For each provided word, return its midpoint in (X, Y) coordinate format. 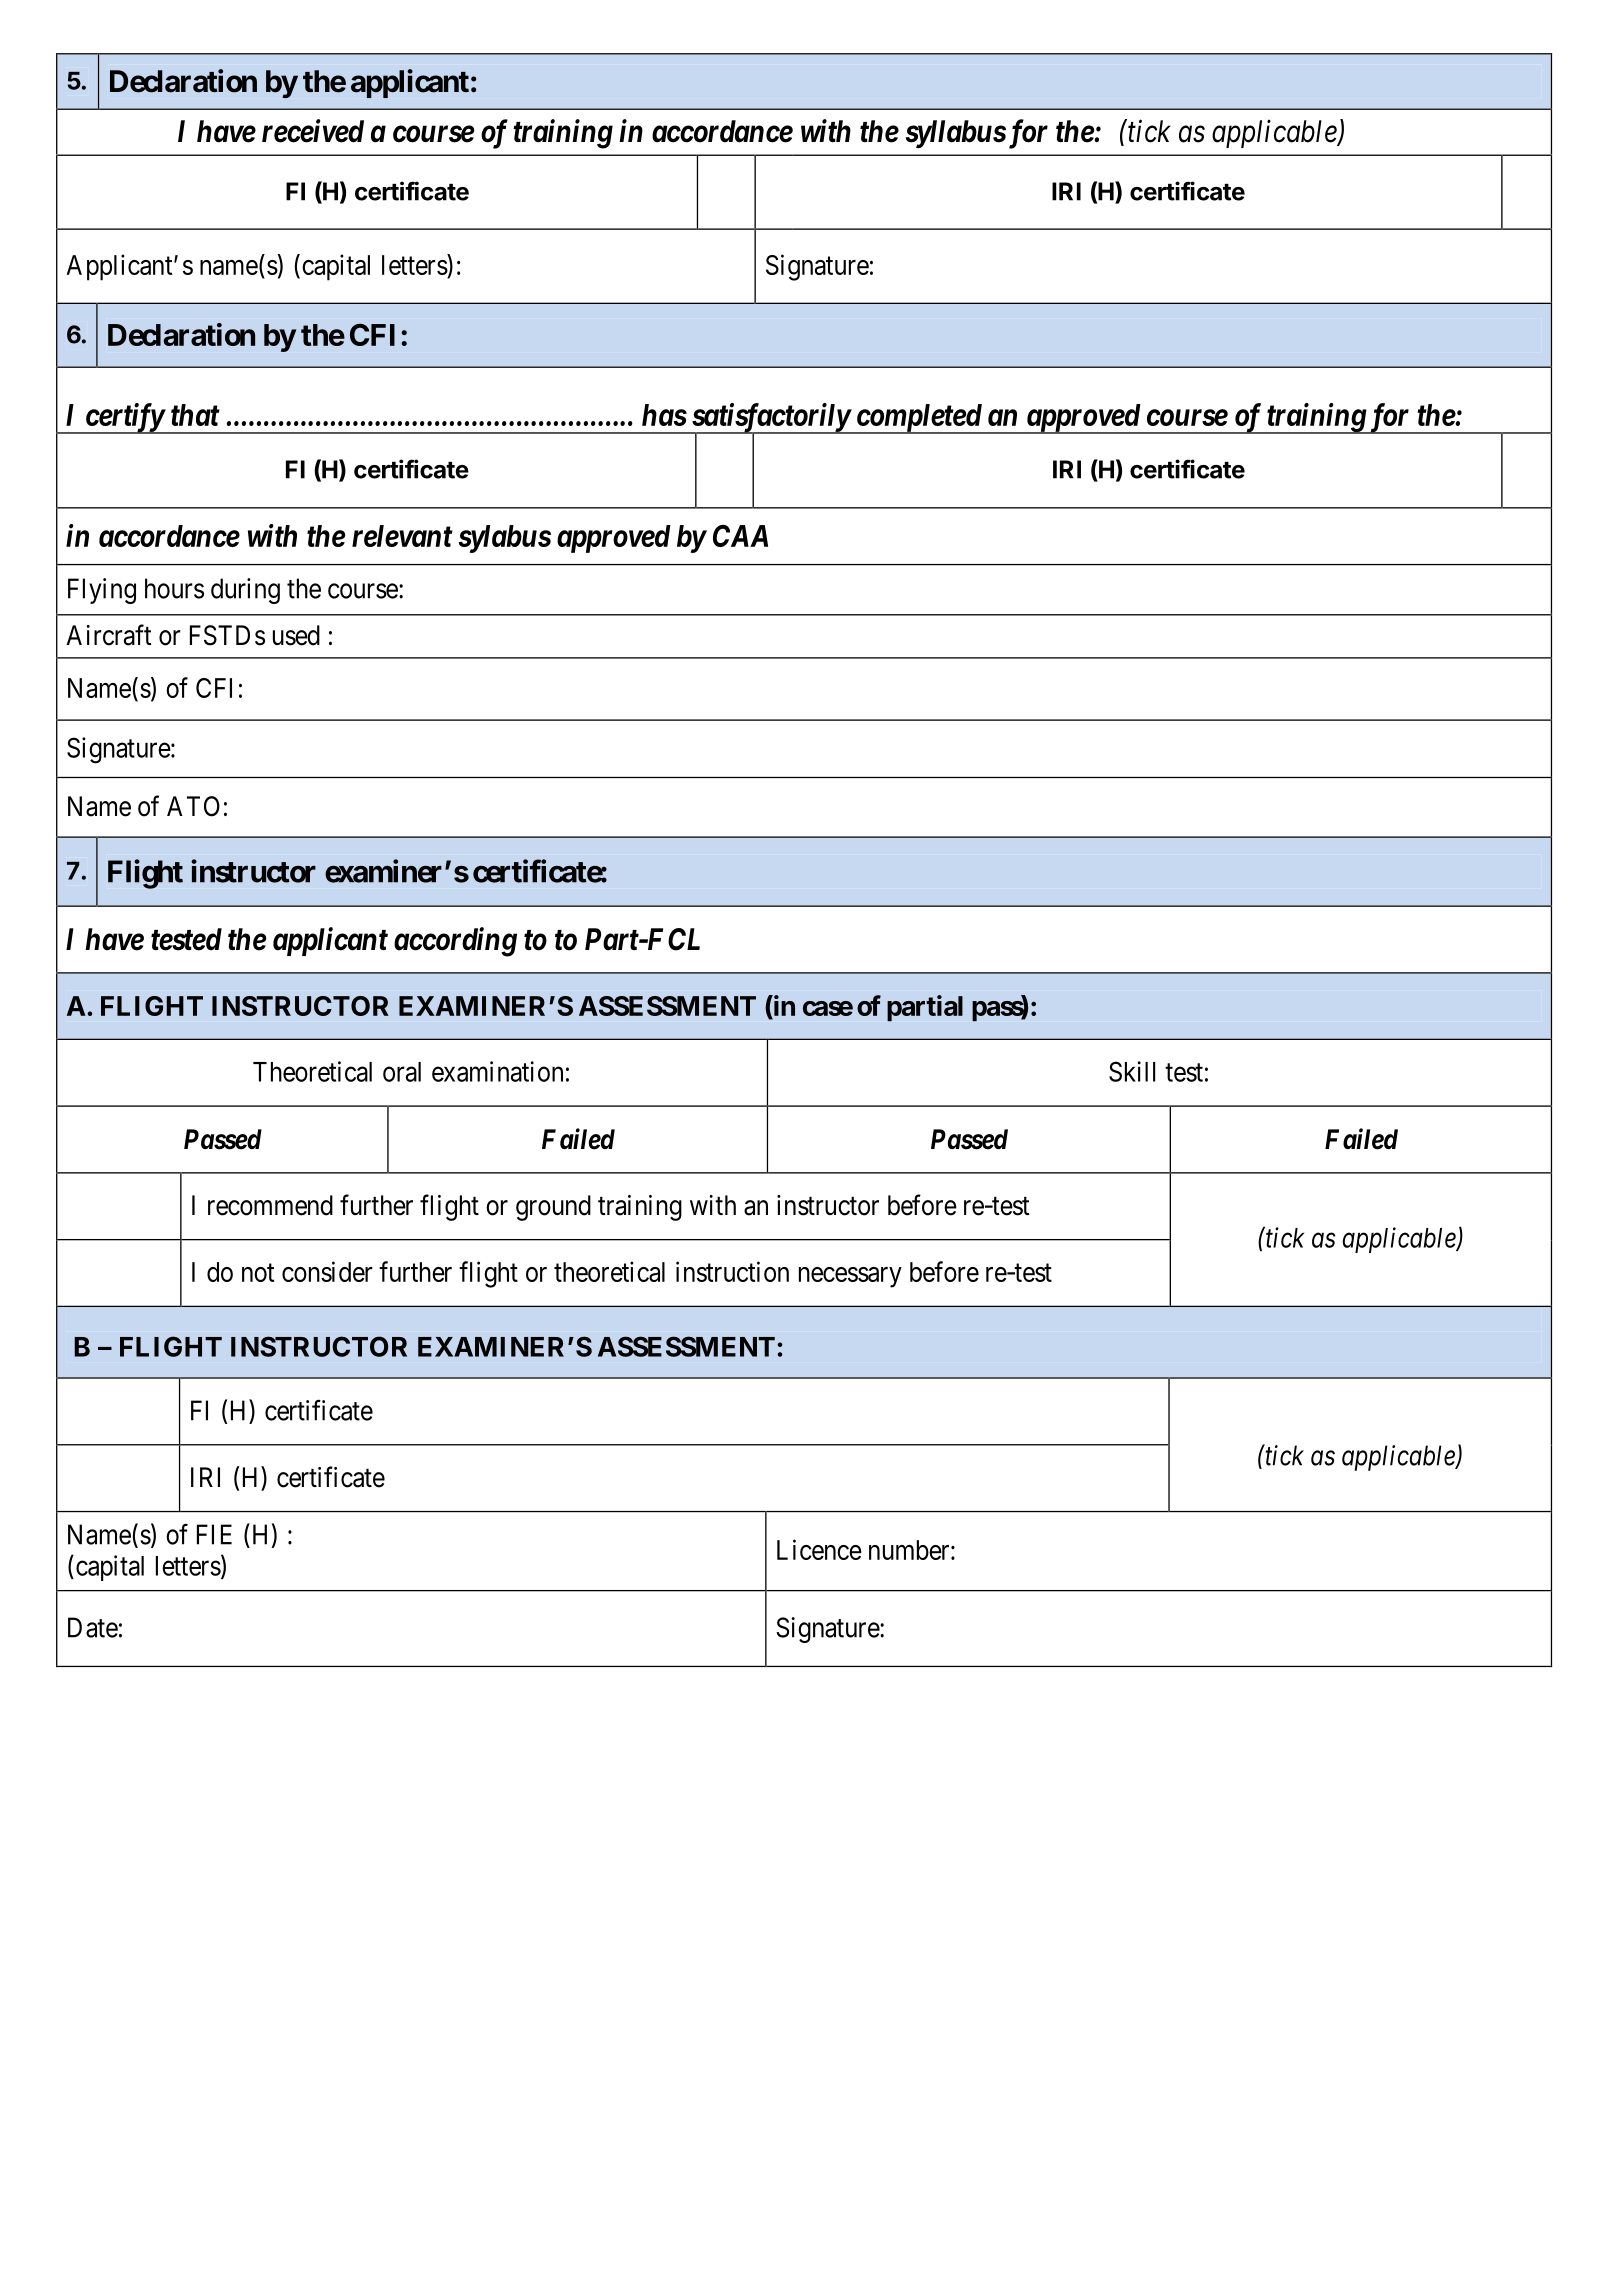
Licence (819, 1549)
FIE (214, 1534)
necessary (850, 1277)
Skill (1132, 1071)
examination (497, 1071)
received (313, 131)
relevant (402, 536)
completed (918, 419)
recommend (270, 1205)
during (245, 591)
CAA (740, 536)
